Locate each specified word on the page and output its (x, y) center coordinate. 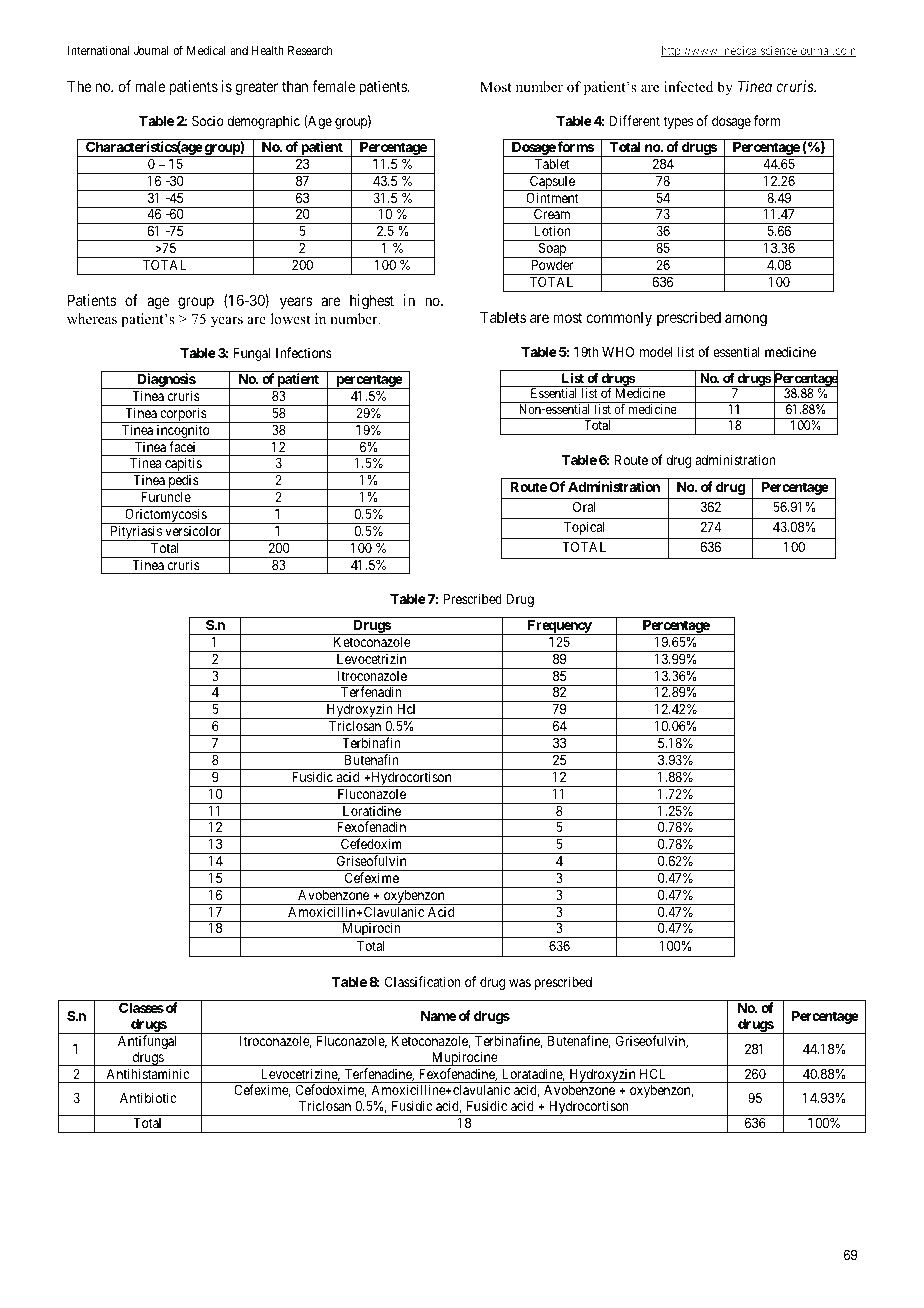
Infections (304, 352)
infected (688, 86)
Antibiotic (148, 1097)
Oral (584, 506)
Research (310, 50)
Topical (584, 528)
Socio (208, 120)
